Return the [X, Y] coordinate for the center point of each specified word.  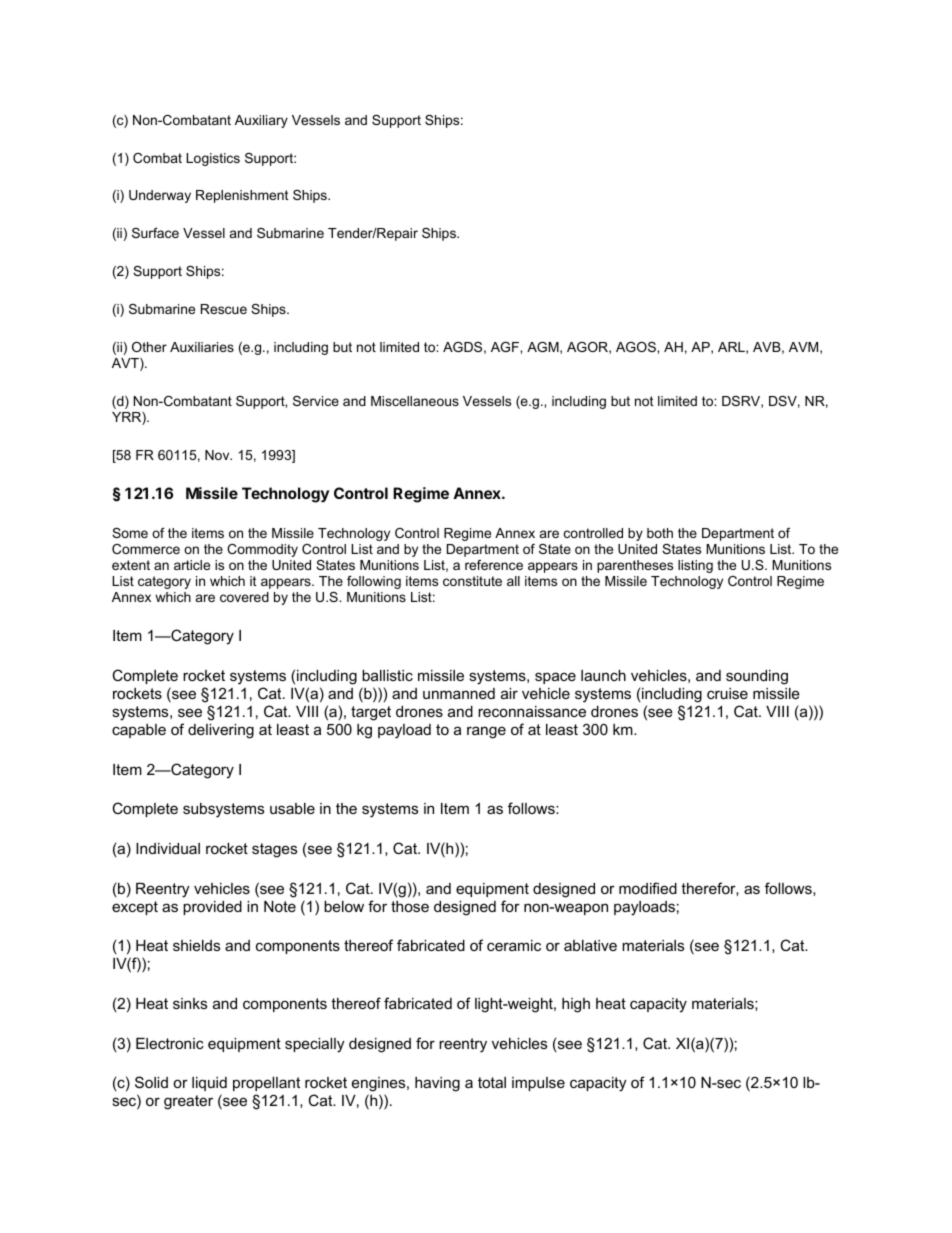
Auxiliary [261, 121]
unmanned [459, 693]
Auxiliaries [202, 347]
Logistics [213, 159]
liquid [209, 1084]
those [410, 906]
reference [494, 565]
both [660, 533]
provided [212, 908]
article [192, 565]
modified [648, 888]
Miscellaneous [415, 401]
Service [316, 401]
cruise [727, 693]
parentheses [635, 566]
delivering [221, 731]
